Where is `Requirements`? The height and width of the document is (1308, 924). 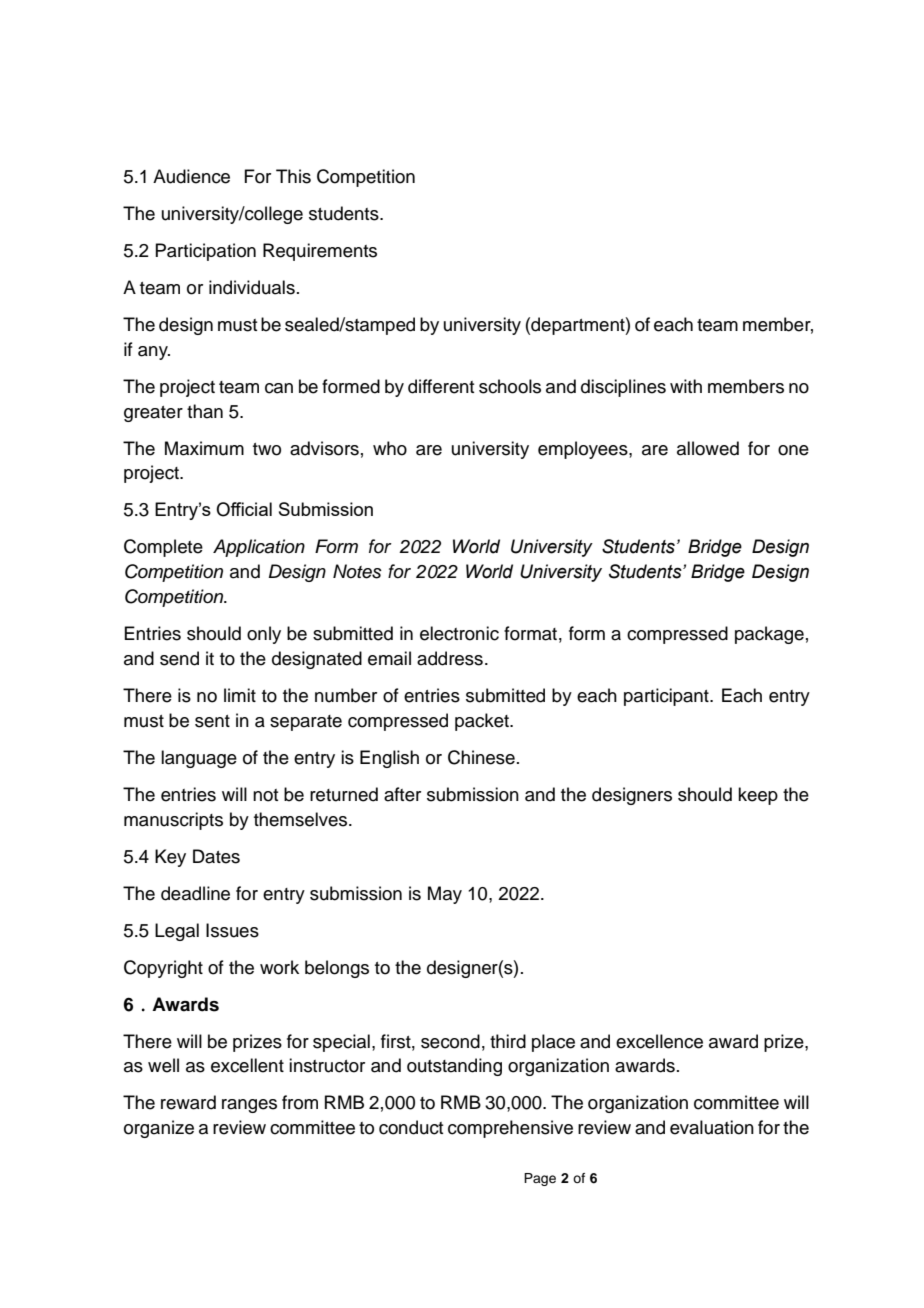
Requirements is located at coordinates (320, 252).
